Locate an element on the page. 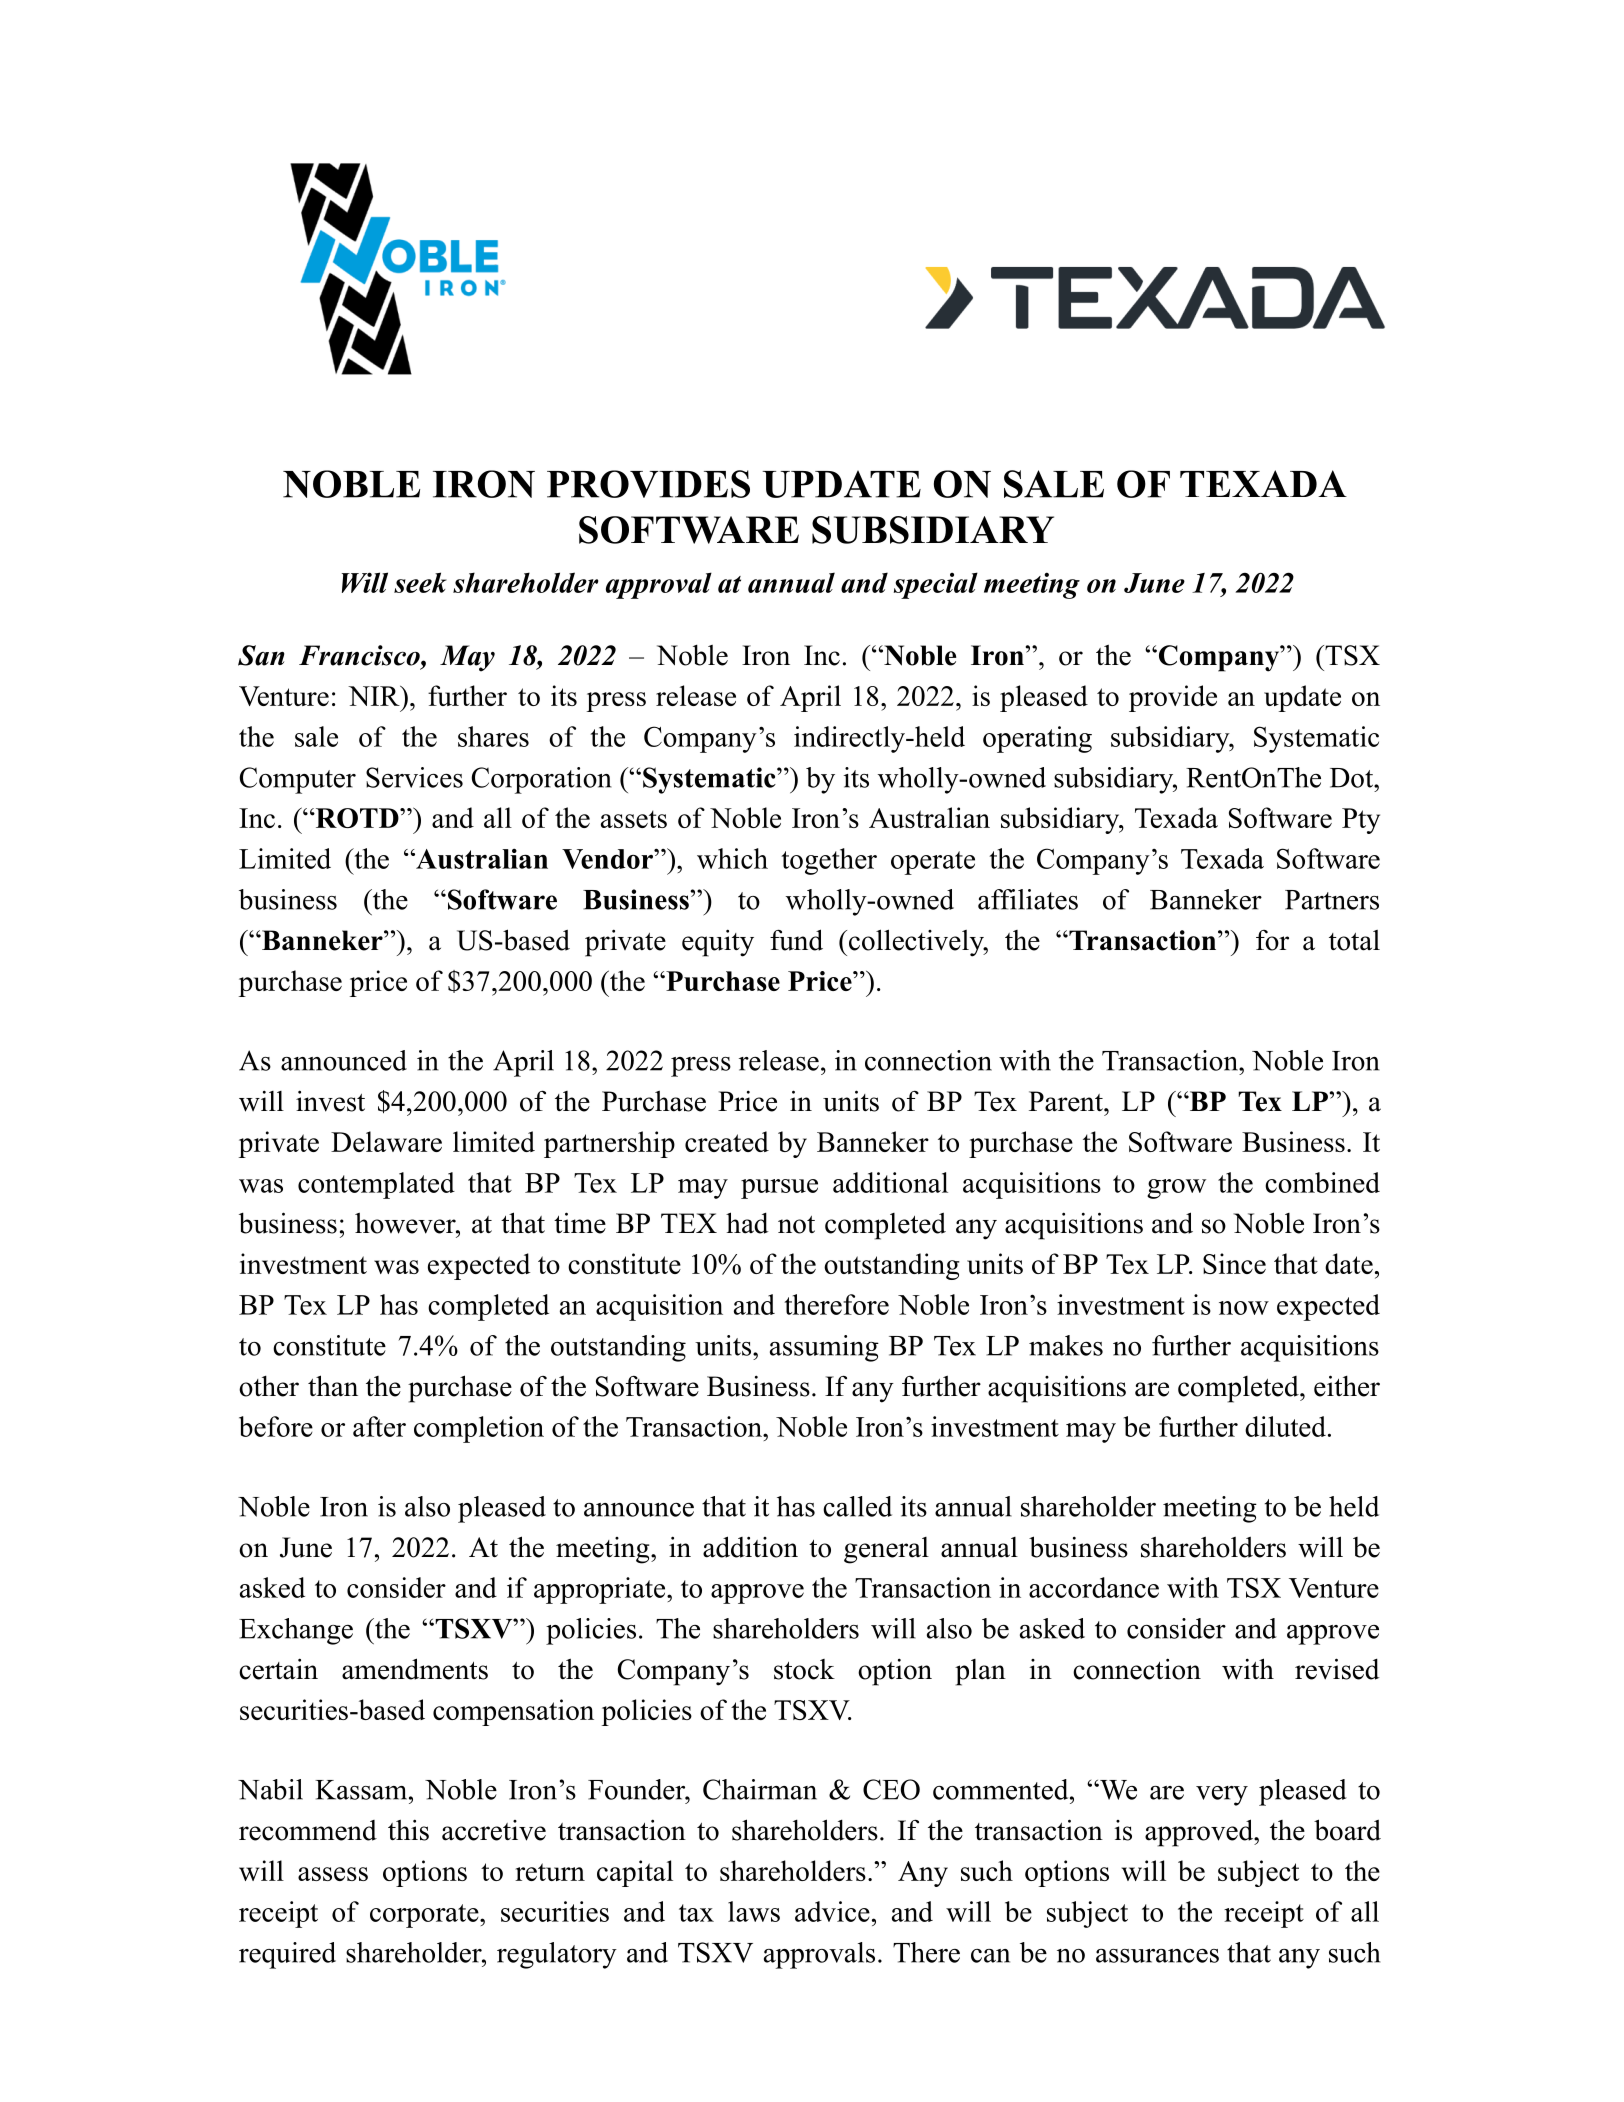  special is located at coordinates (936, 585).
